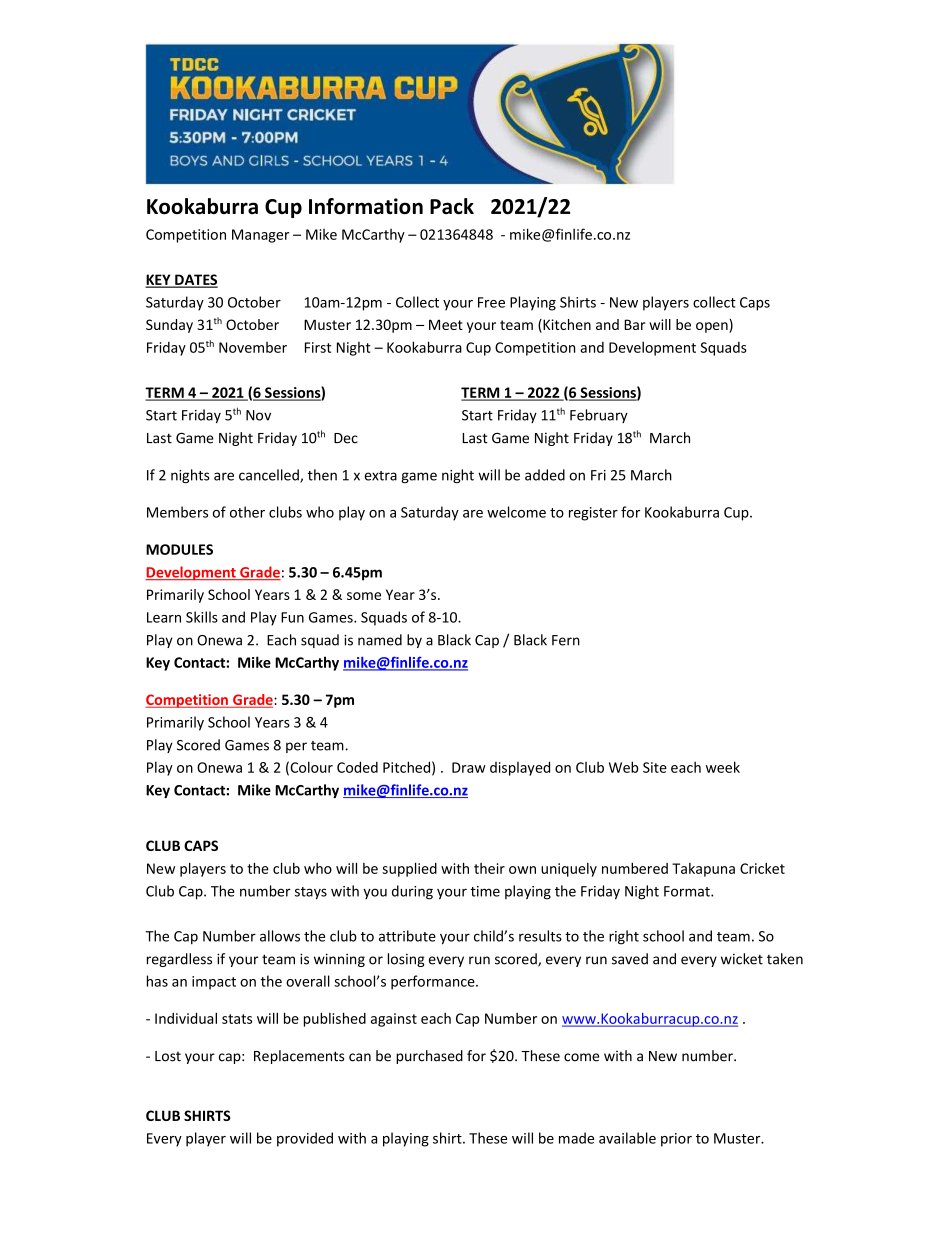 Image resolution: width=952 pixels, height=1233 pixels. I want to click on time, so click(485, 891).
